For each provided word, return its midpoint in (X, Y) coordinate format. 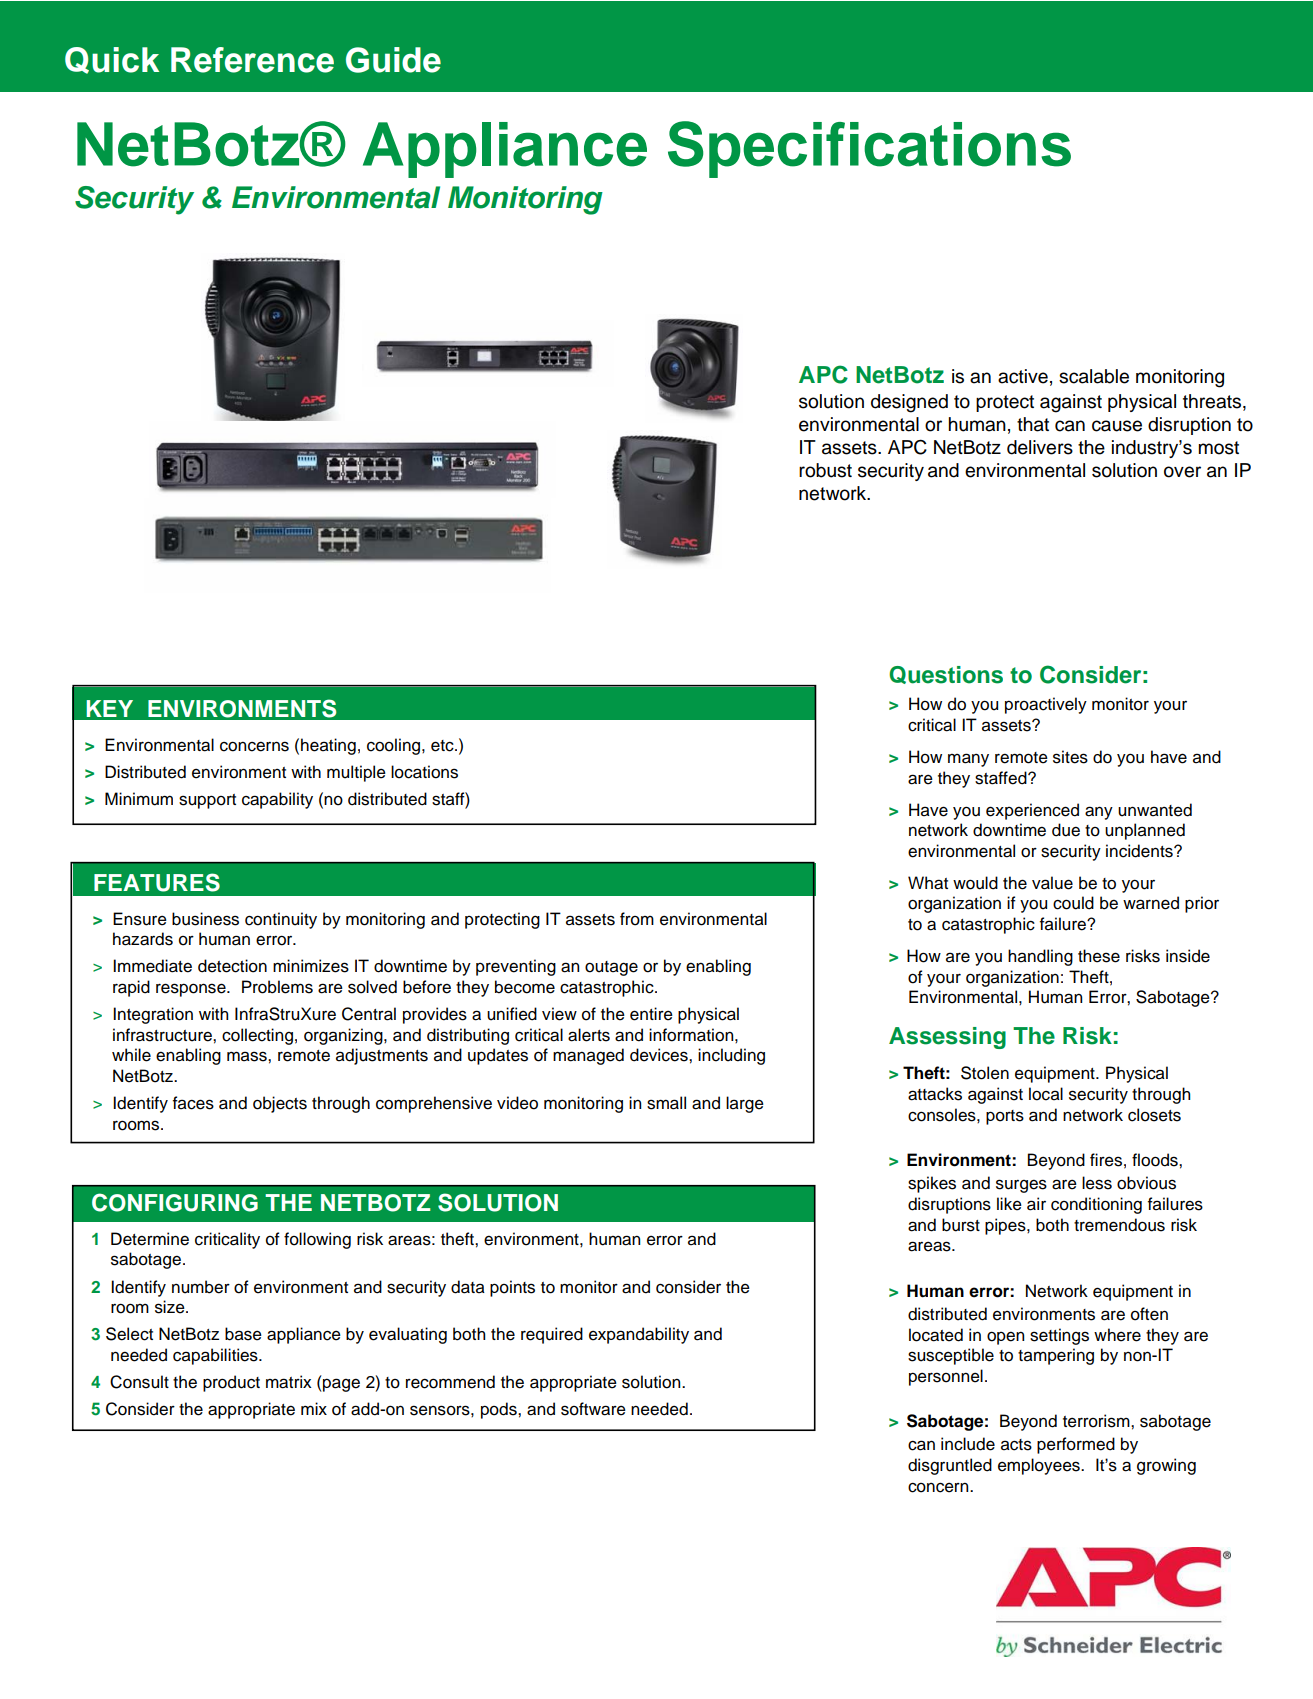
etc (443, 746)
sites (1070, 757)
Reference (252, 60)
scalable (1094, 376)
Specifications (869, 149)
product (231, 1383)
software (593, 1409)
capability (277, 800)
